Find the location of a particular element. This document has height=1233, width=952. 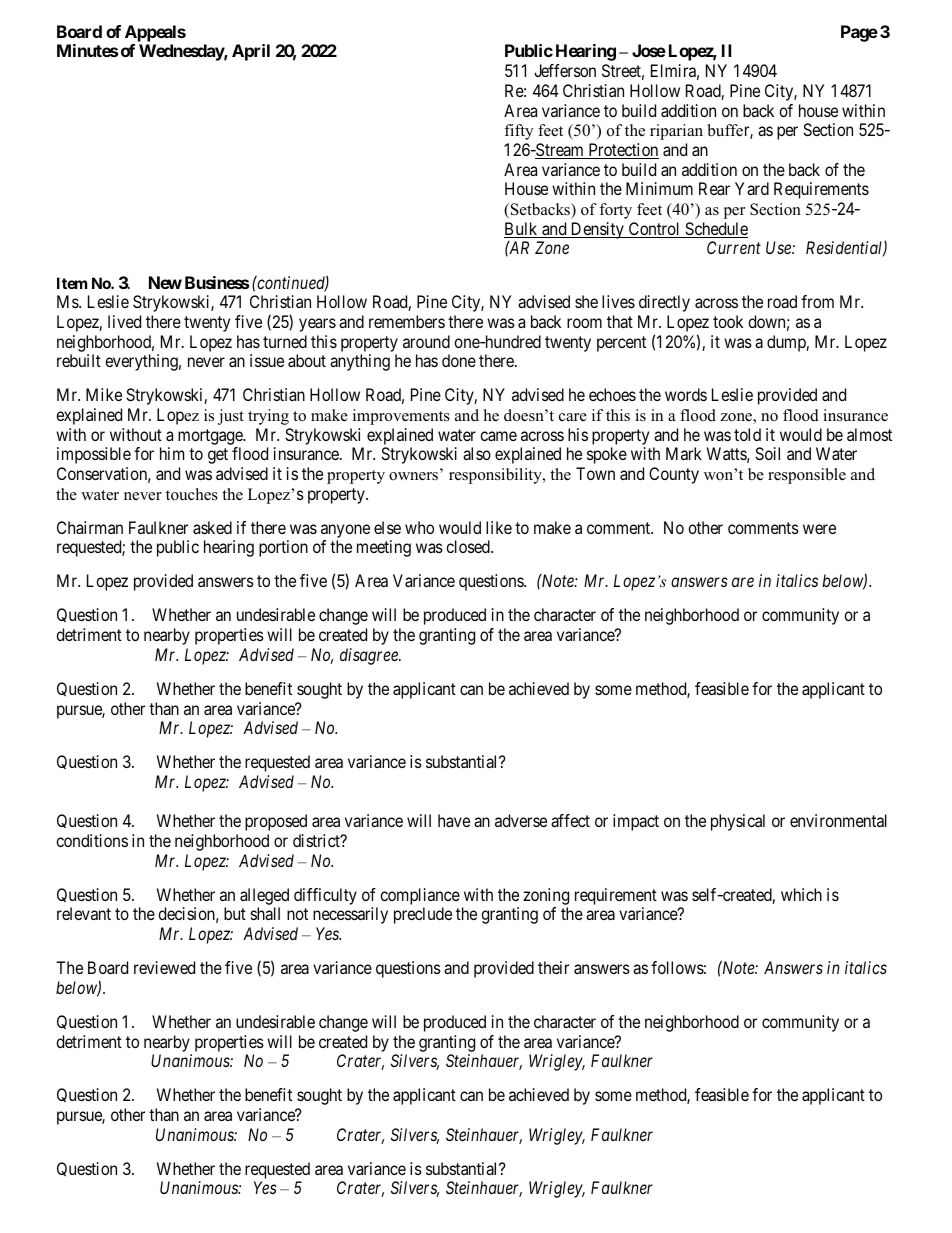

reviewed is located at coordinates (164, 967).
